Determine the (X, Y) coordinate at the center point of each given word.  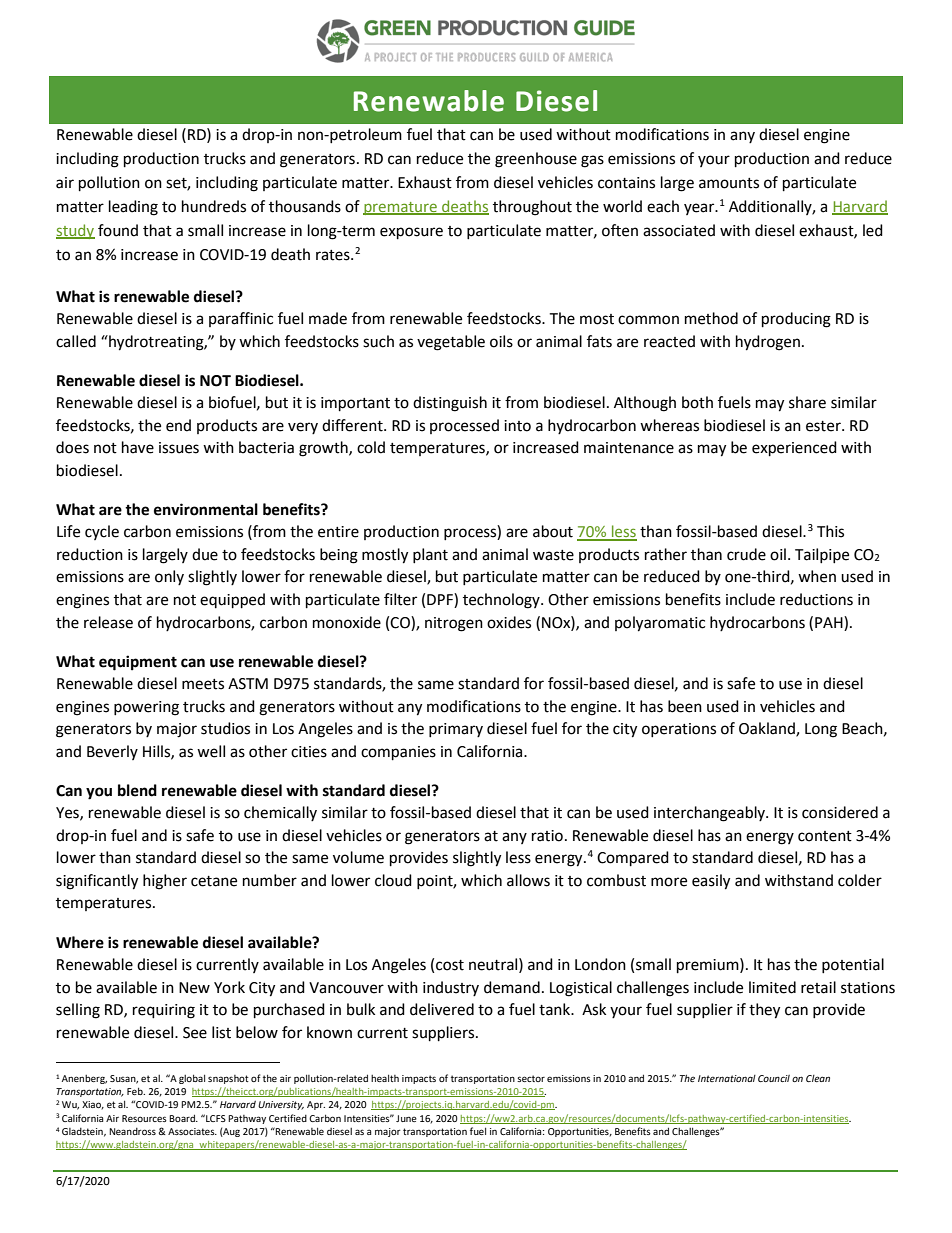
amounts (729, 183)
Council (774, 1078)
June (406, 1118)
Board (183, 1118)
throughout (532, 208)
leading (133, 208)
